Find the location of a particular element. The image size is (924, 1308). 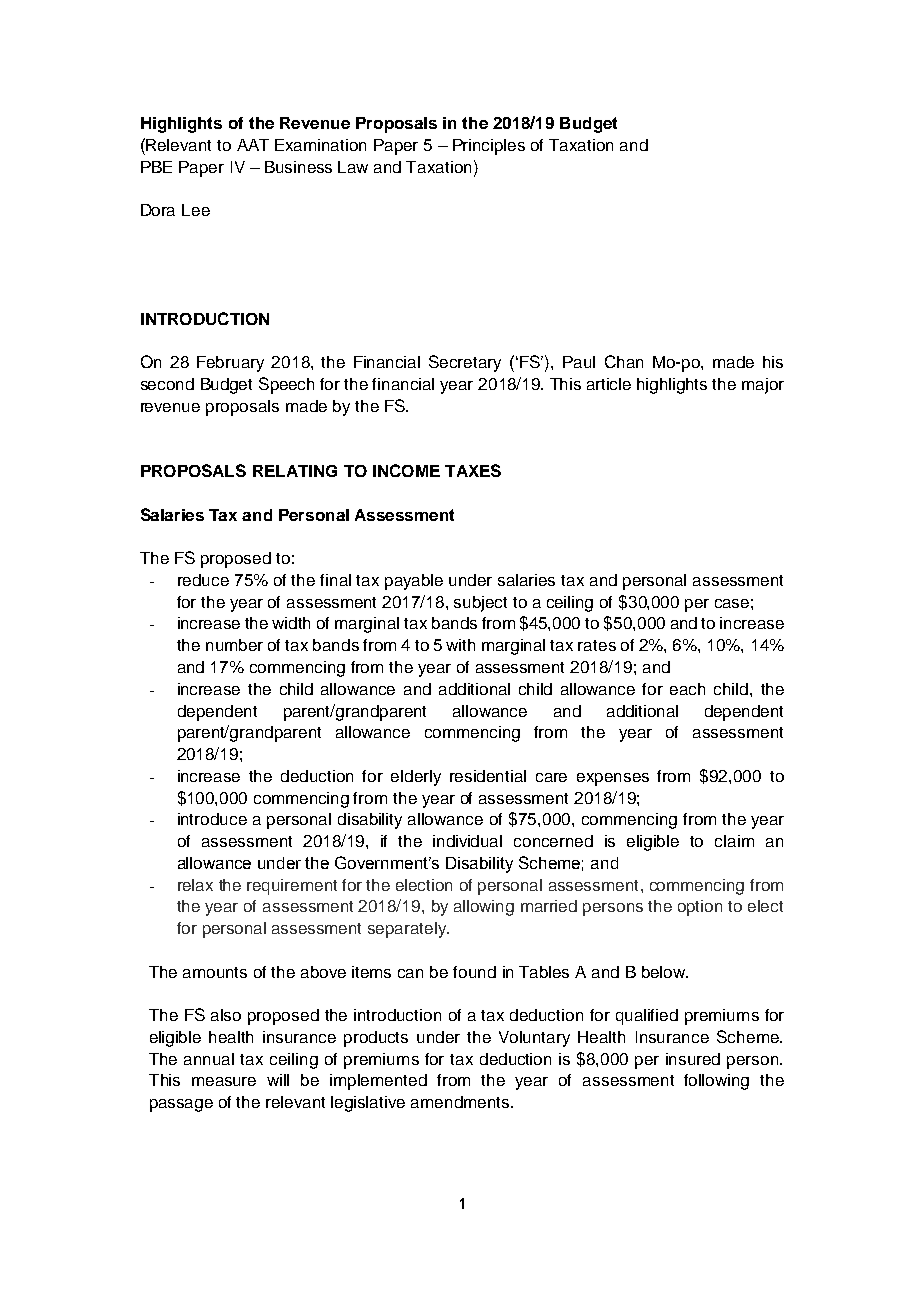

expenses is located at coordinates (613, 779).
